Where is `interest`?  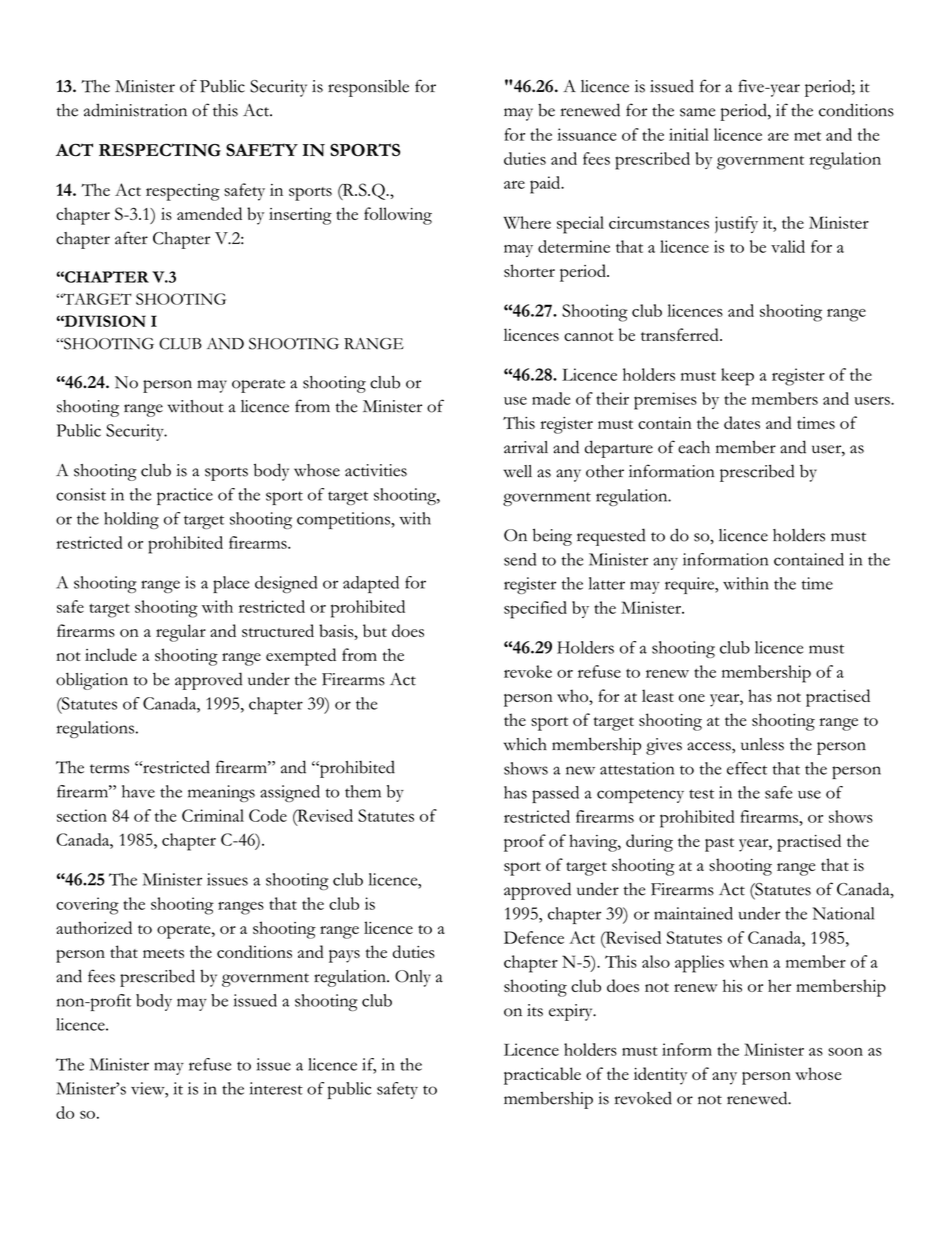 interest is located at coordinates (276, 1088).
